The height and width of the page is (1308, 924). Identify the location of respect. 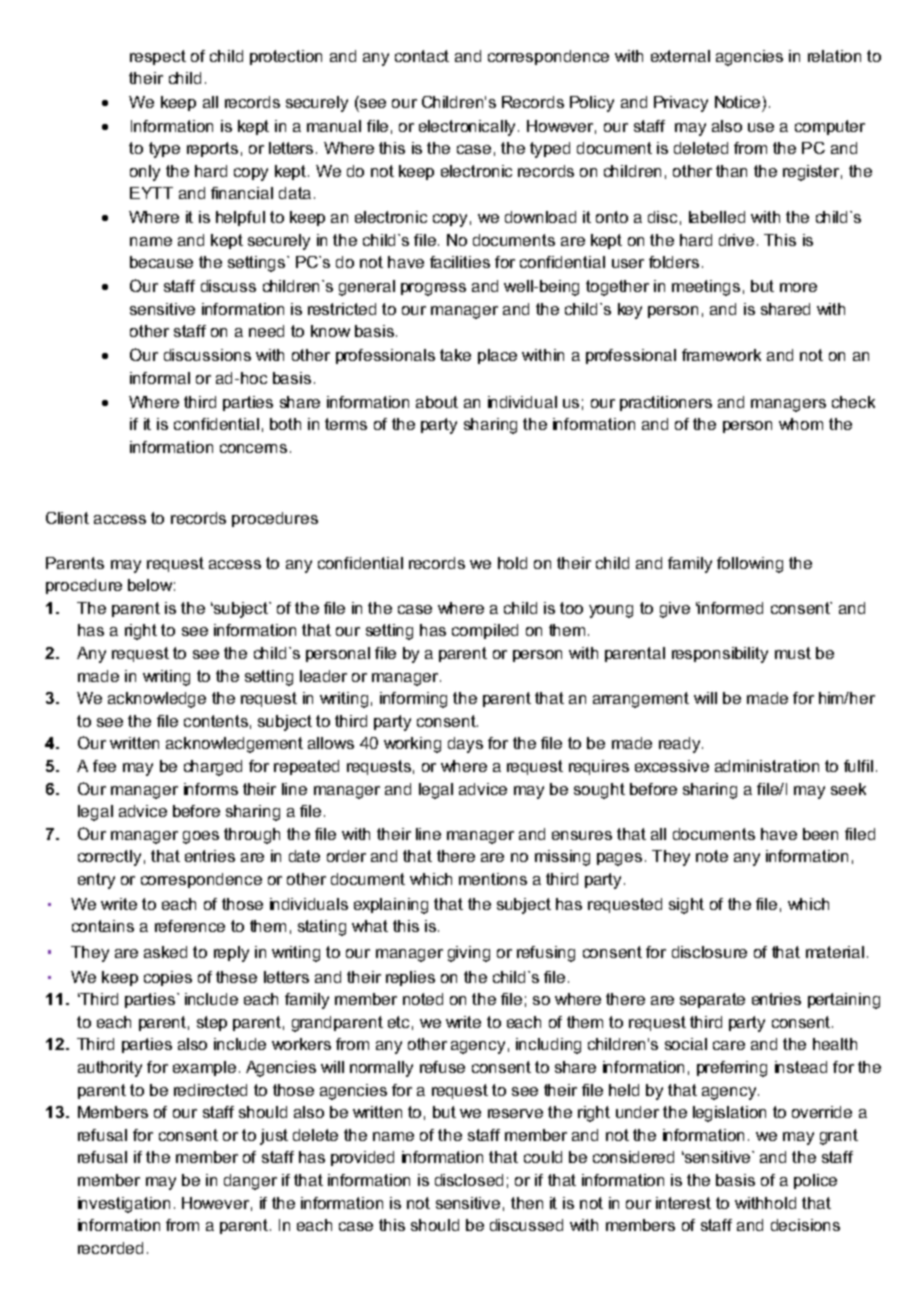
(158, 57).
